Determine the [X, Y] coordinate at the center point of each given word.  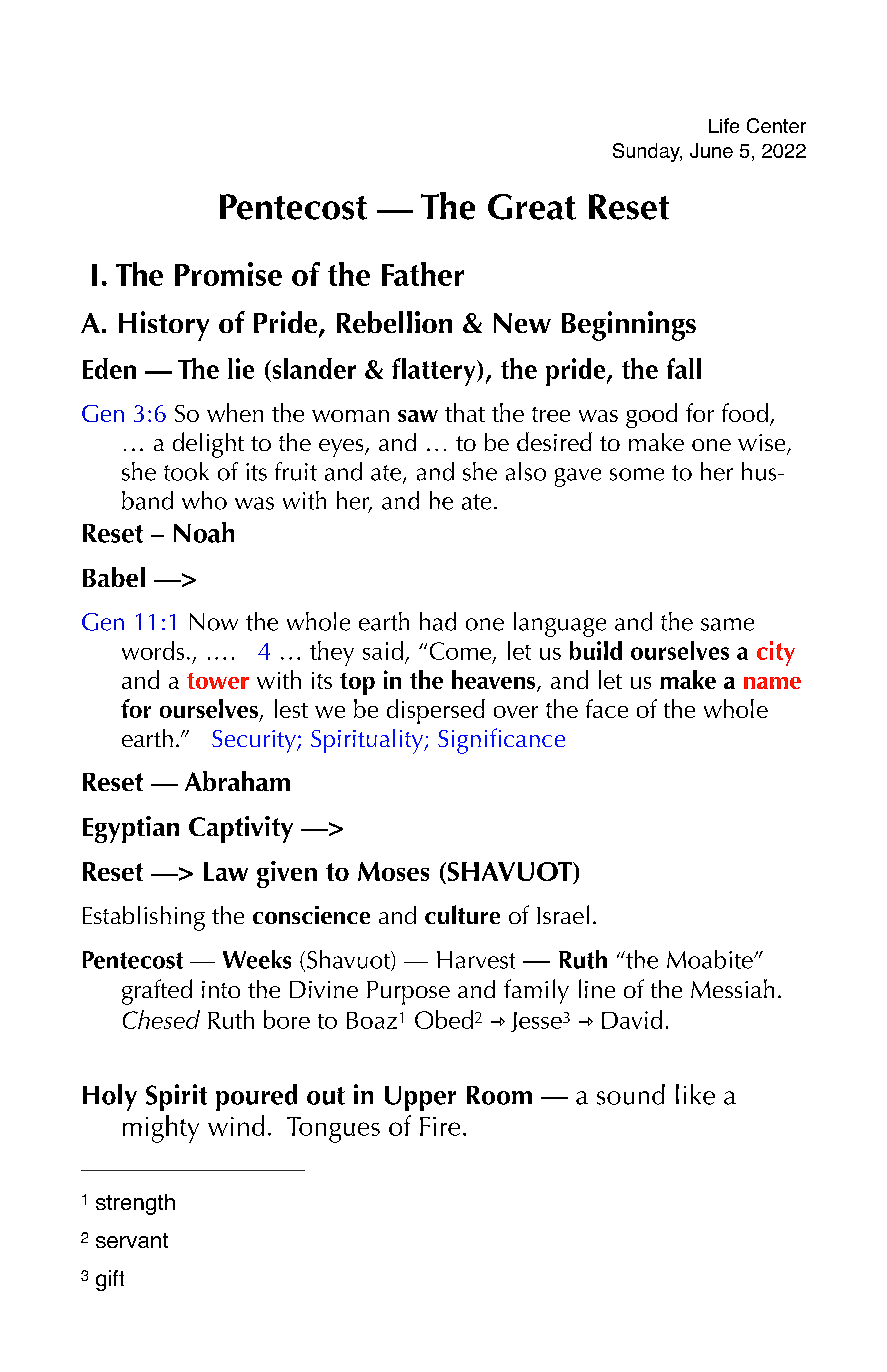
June [711, 150]
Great [532, 207]
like [695, 1094]
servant [132, 1240]
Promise [228, 274]
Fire [440, 1126]
